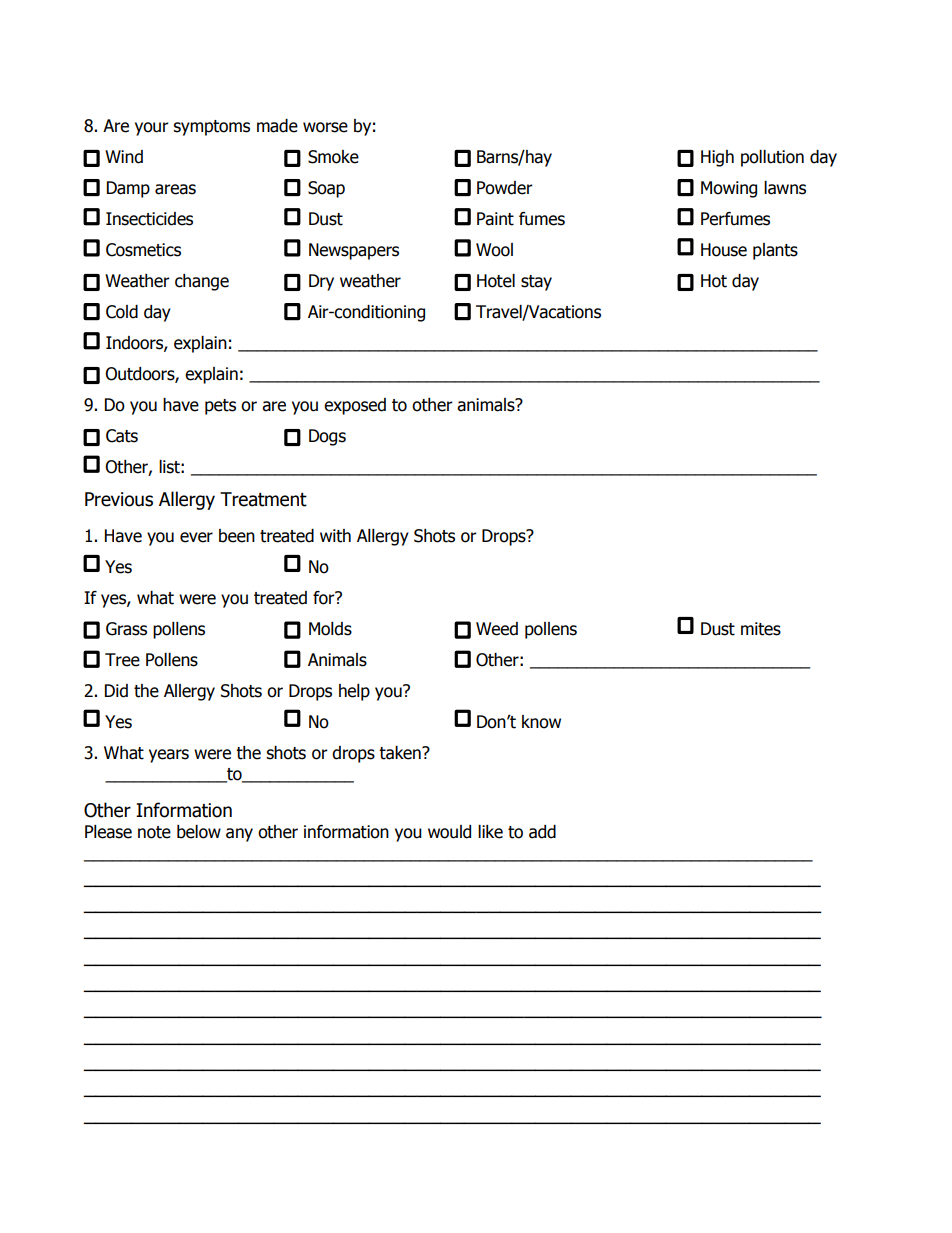 Image resolution: width=952 pixels, height=1233 pixels. I want to click on symptoms, so click(211, 128).
